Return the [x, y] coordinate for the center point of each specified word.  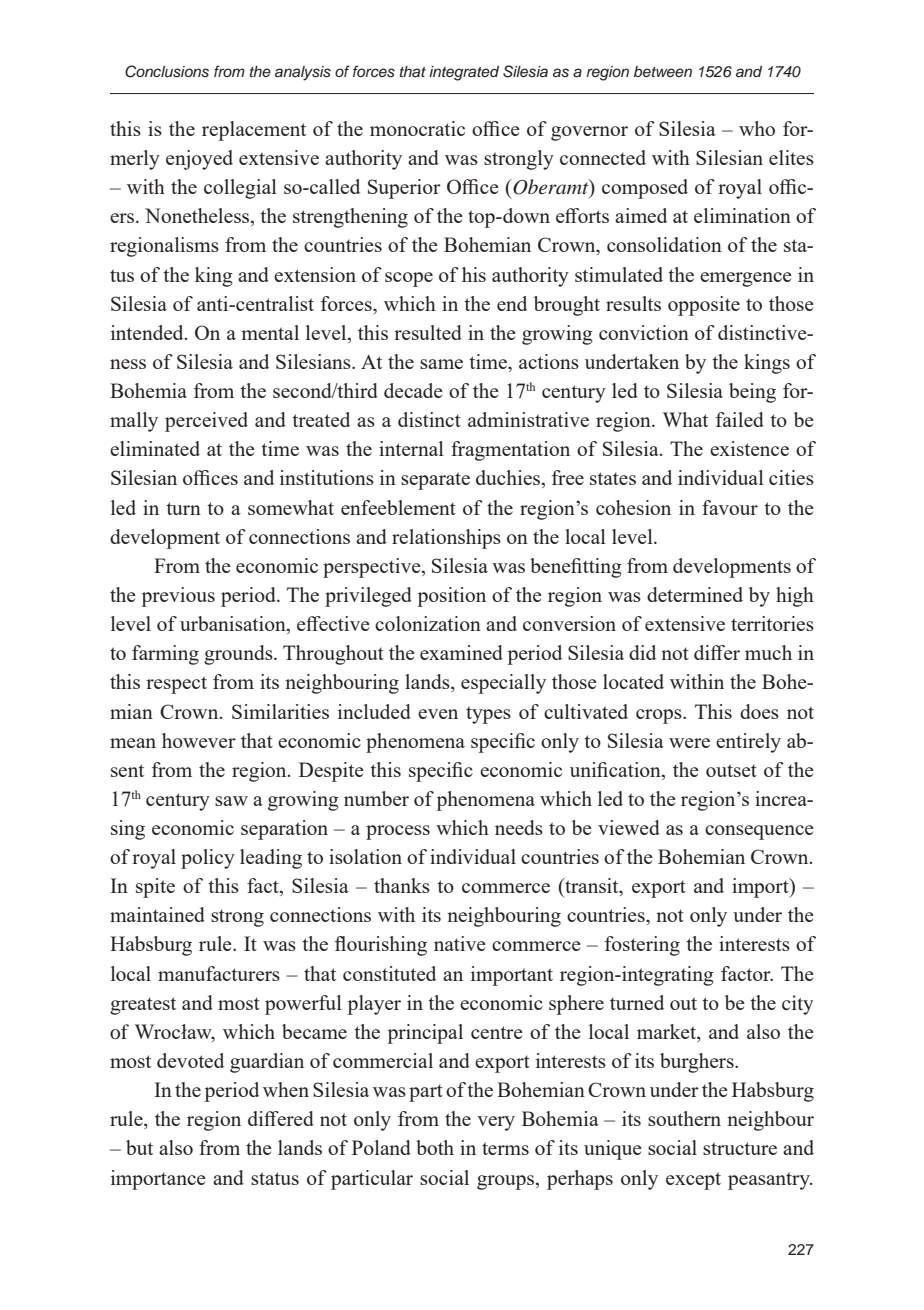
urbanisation [234, 625]
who [757, 128]
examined [461, 652]
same [441, 364]
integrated [464, 73]
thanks [402, 885]
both [435, 1147]
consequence [759, 832]
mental [270, 332]
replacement [254, 131]
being [752, 393]
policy [208, 859]
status [275, 1178]
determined [695, 594]
